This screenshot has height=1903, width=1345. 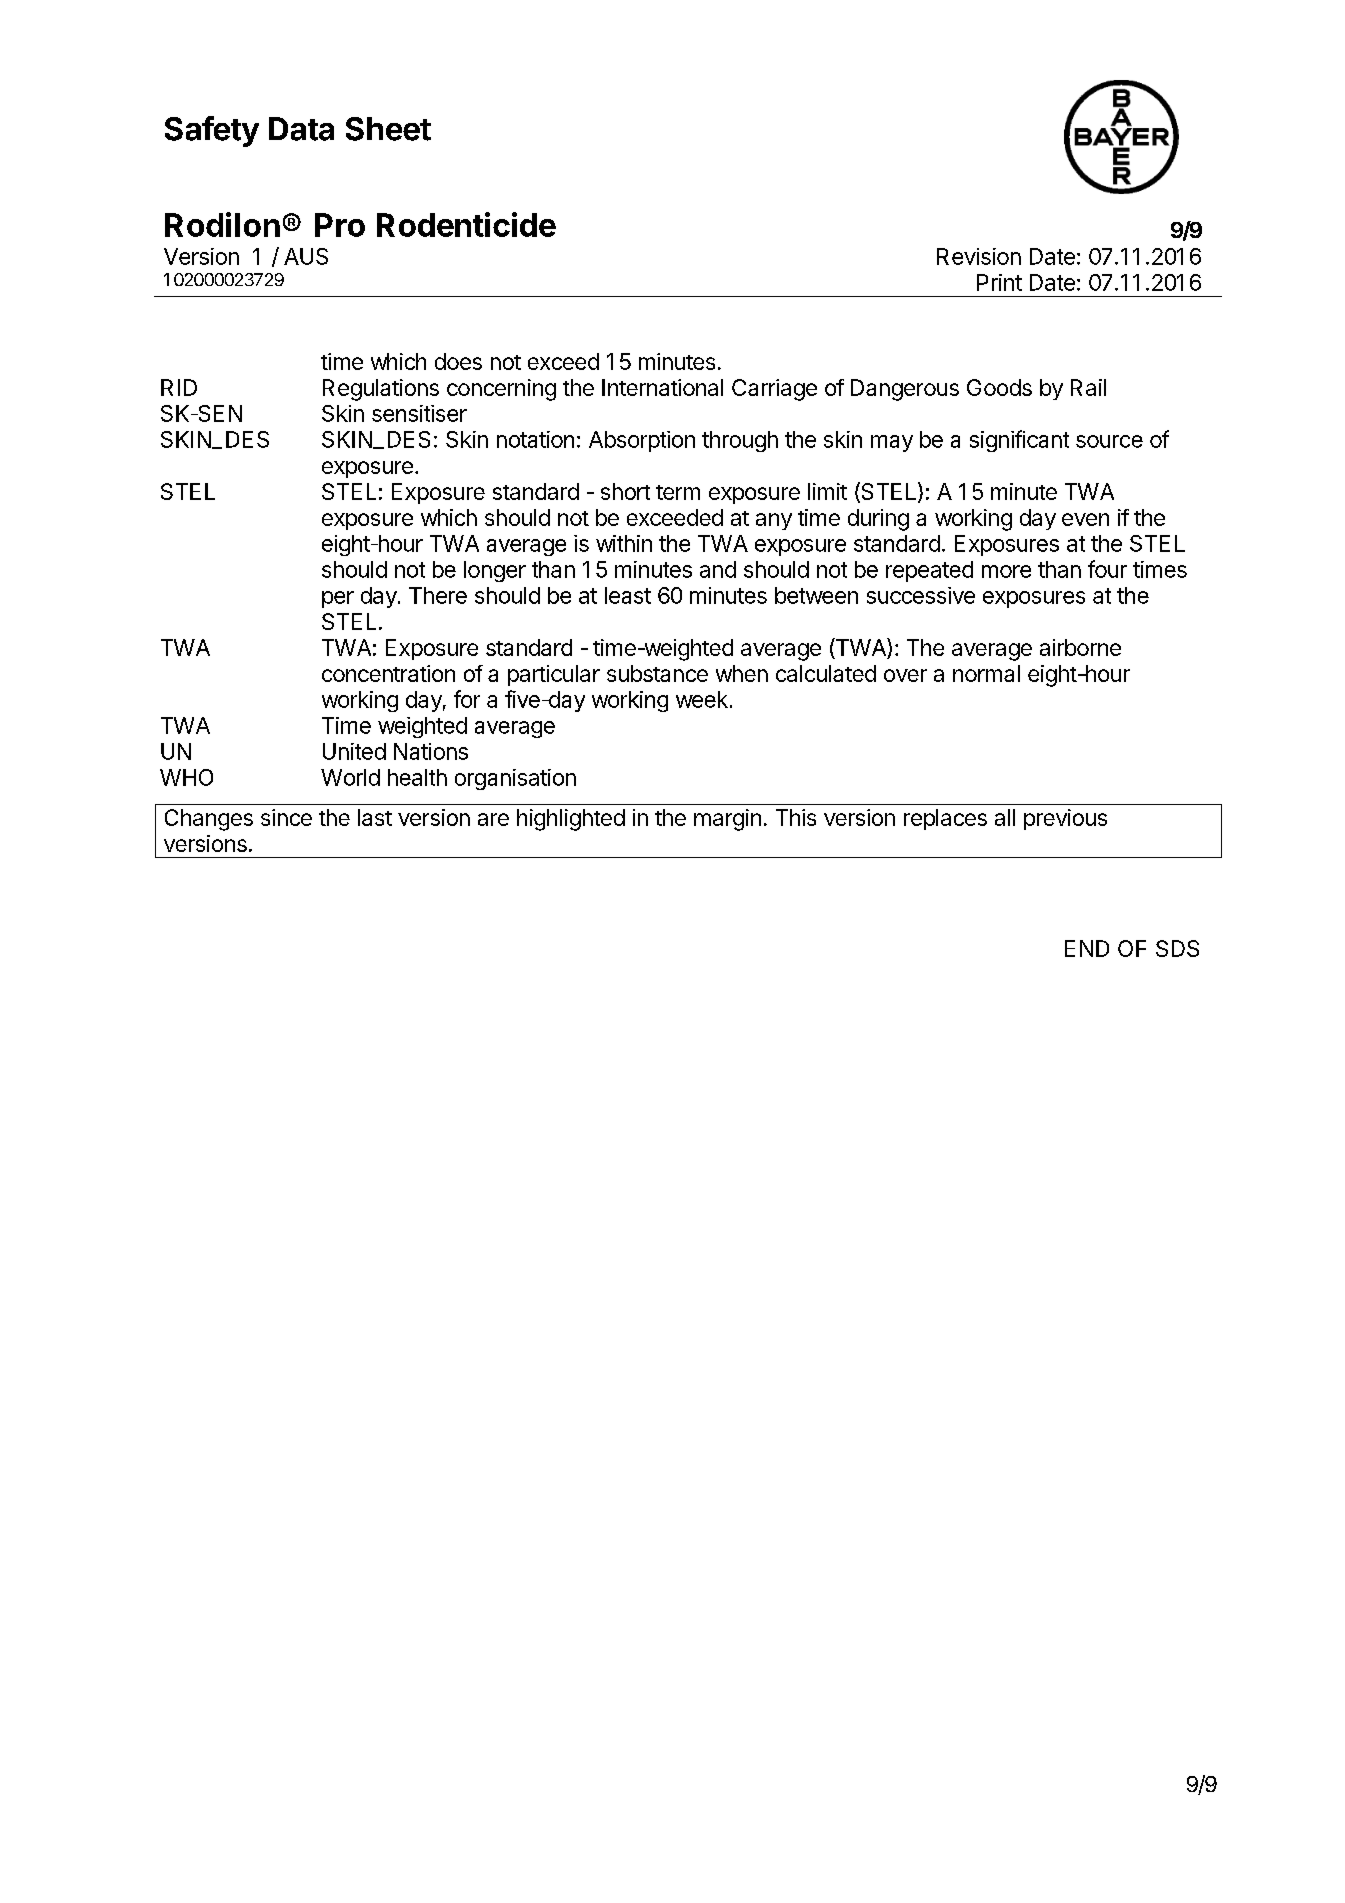 I want to click on margin, so click(x=727, y=820).
